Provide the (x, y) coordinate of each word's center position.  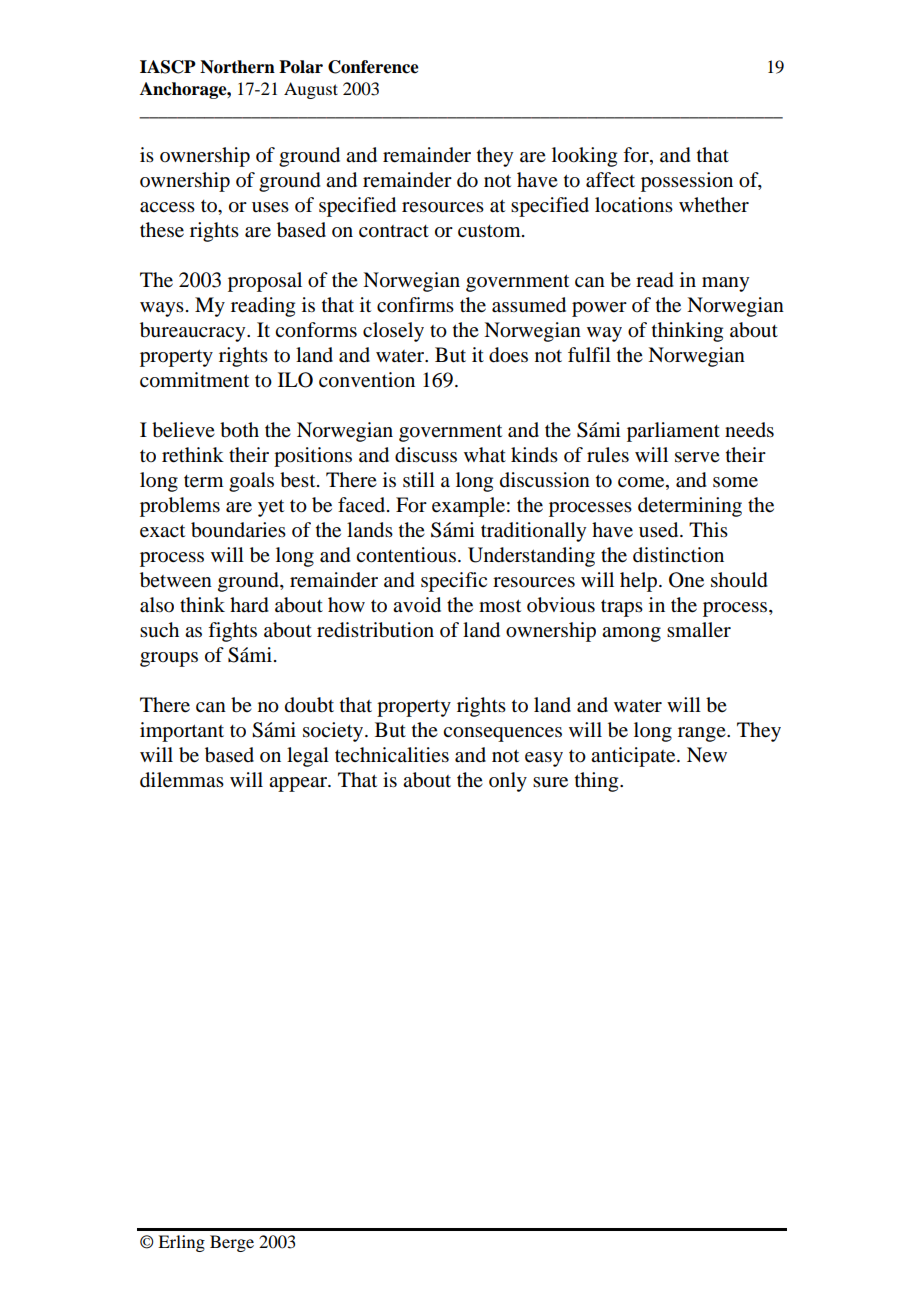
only (508, 782)
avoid (417, 605)
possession (687, 182)
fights (232, 632)
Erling (181, 1243)
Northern (237, 67)
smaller (699, 630)
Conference (373, 67)
